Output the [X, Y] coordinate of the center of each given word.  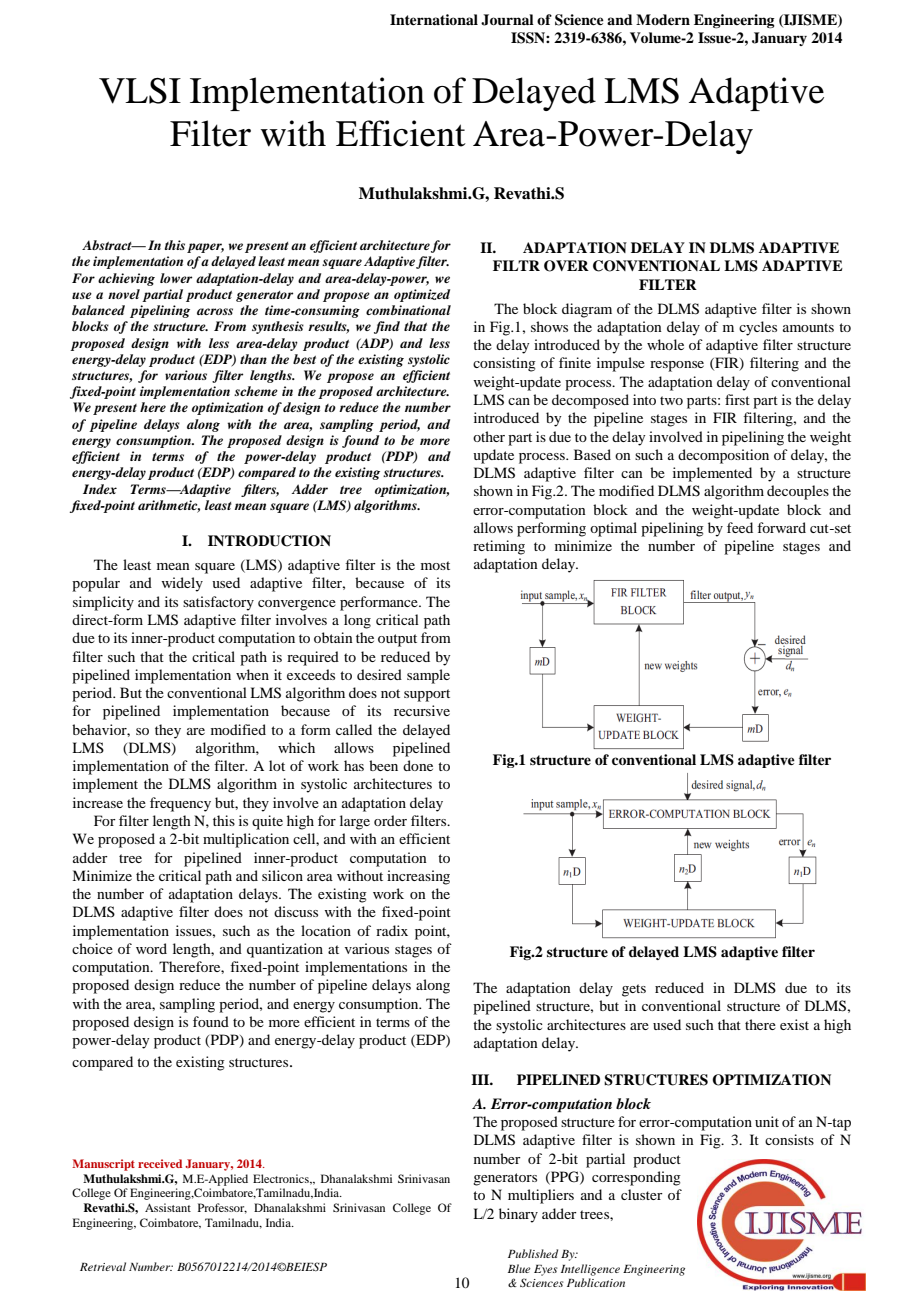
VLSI [140, 91]
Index [100, 489]
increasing [418, 877]
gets [634, 990]
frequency [180, 804]
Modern [663, 19]
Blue [519, 1268]
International [434, 19]
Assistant [168, 1207]
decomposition [723, 456]
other [489, 436]
